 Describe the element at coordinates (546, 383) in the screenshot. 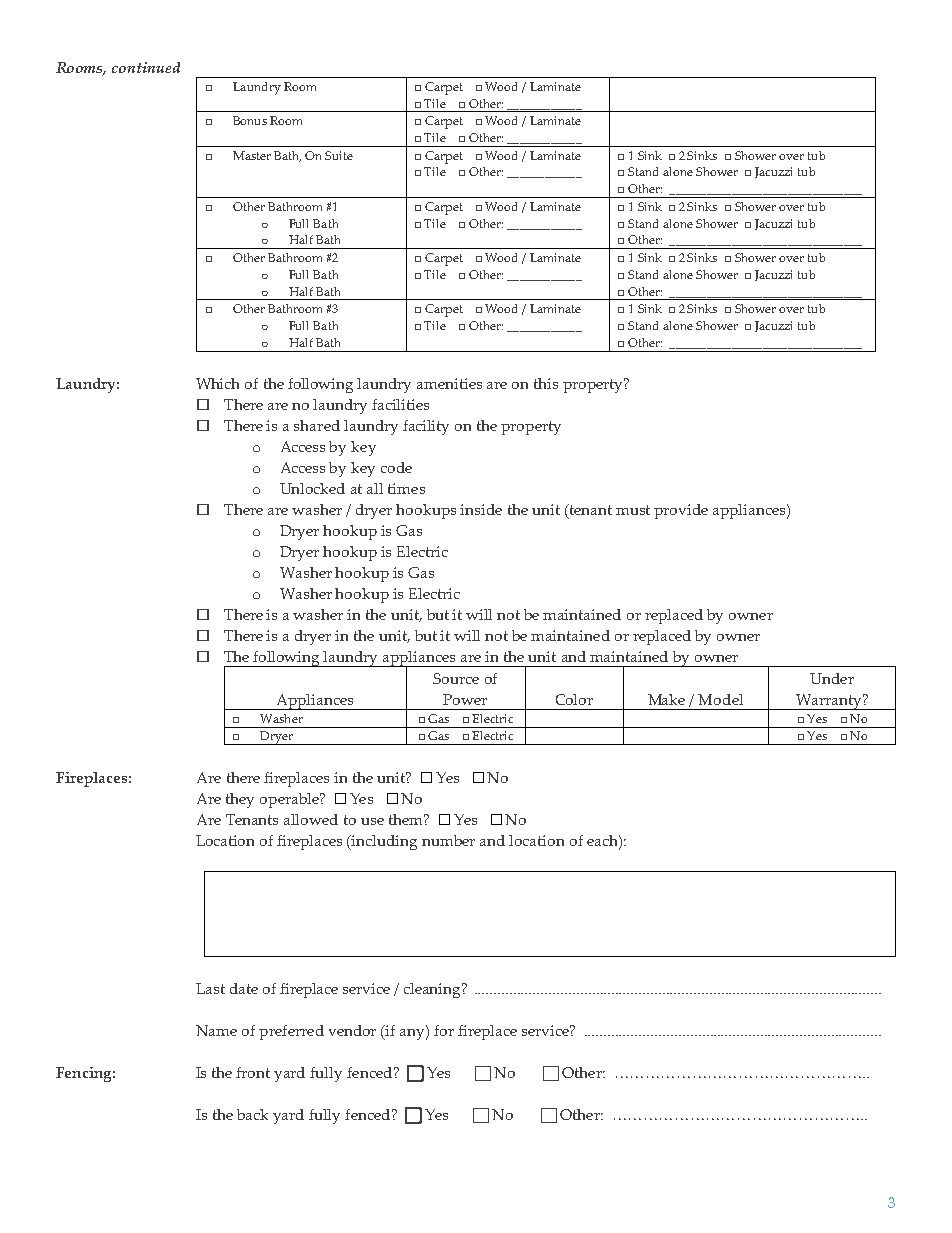

I see `this` at that location.
